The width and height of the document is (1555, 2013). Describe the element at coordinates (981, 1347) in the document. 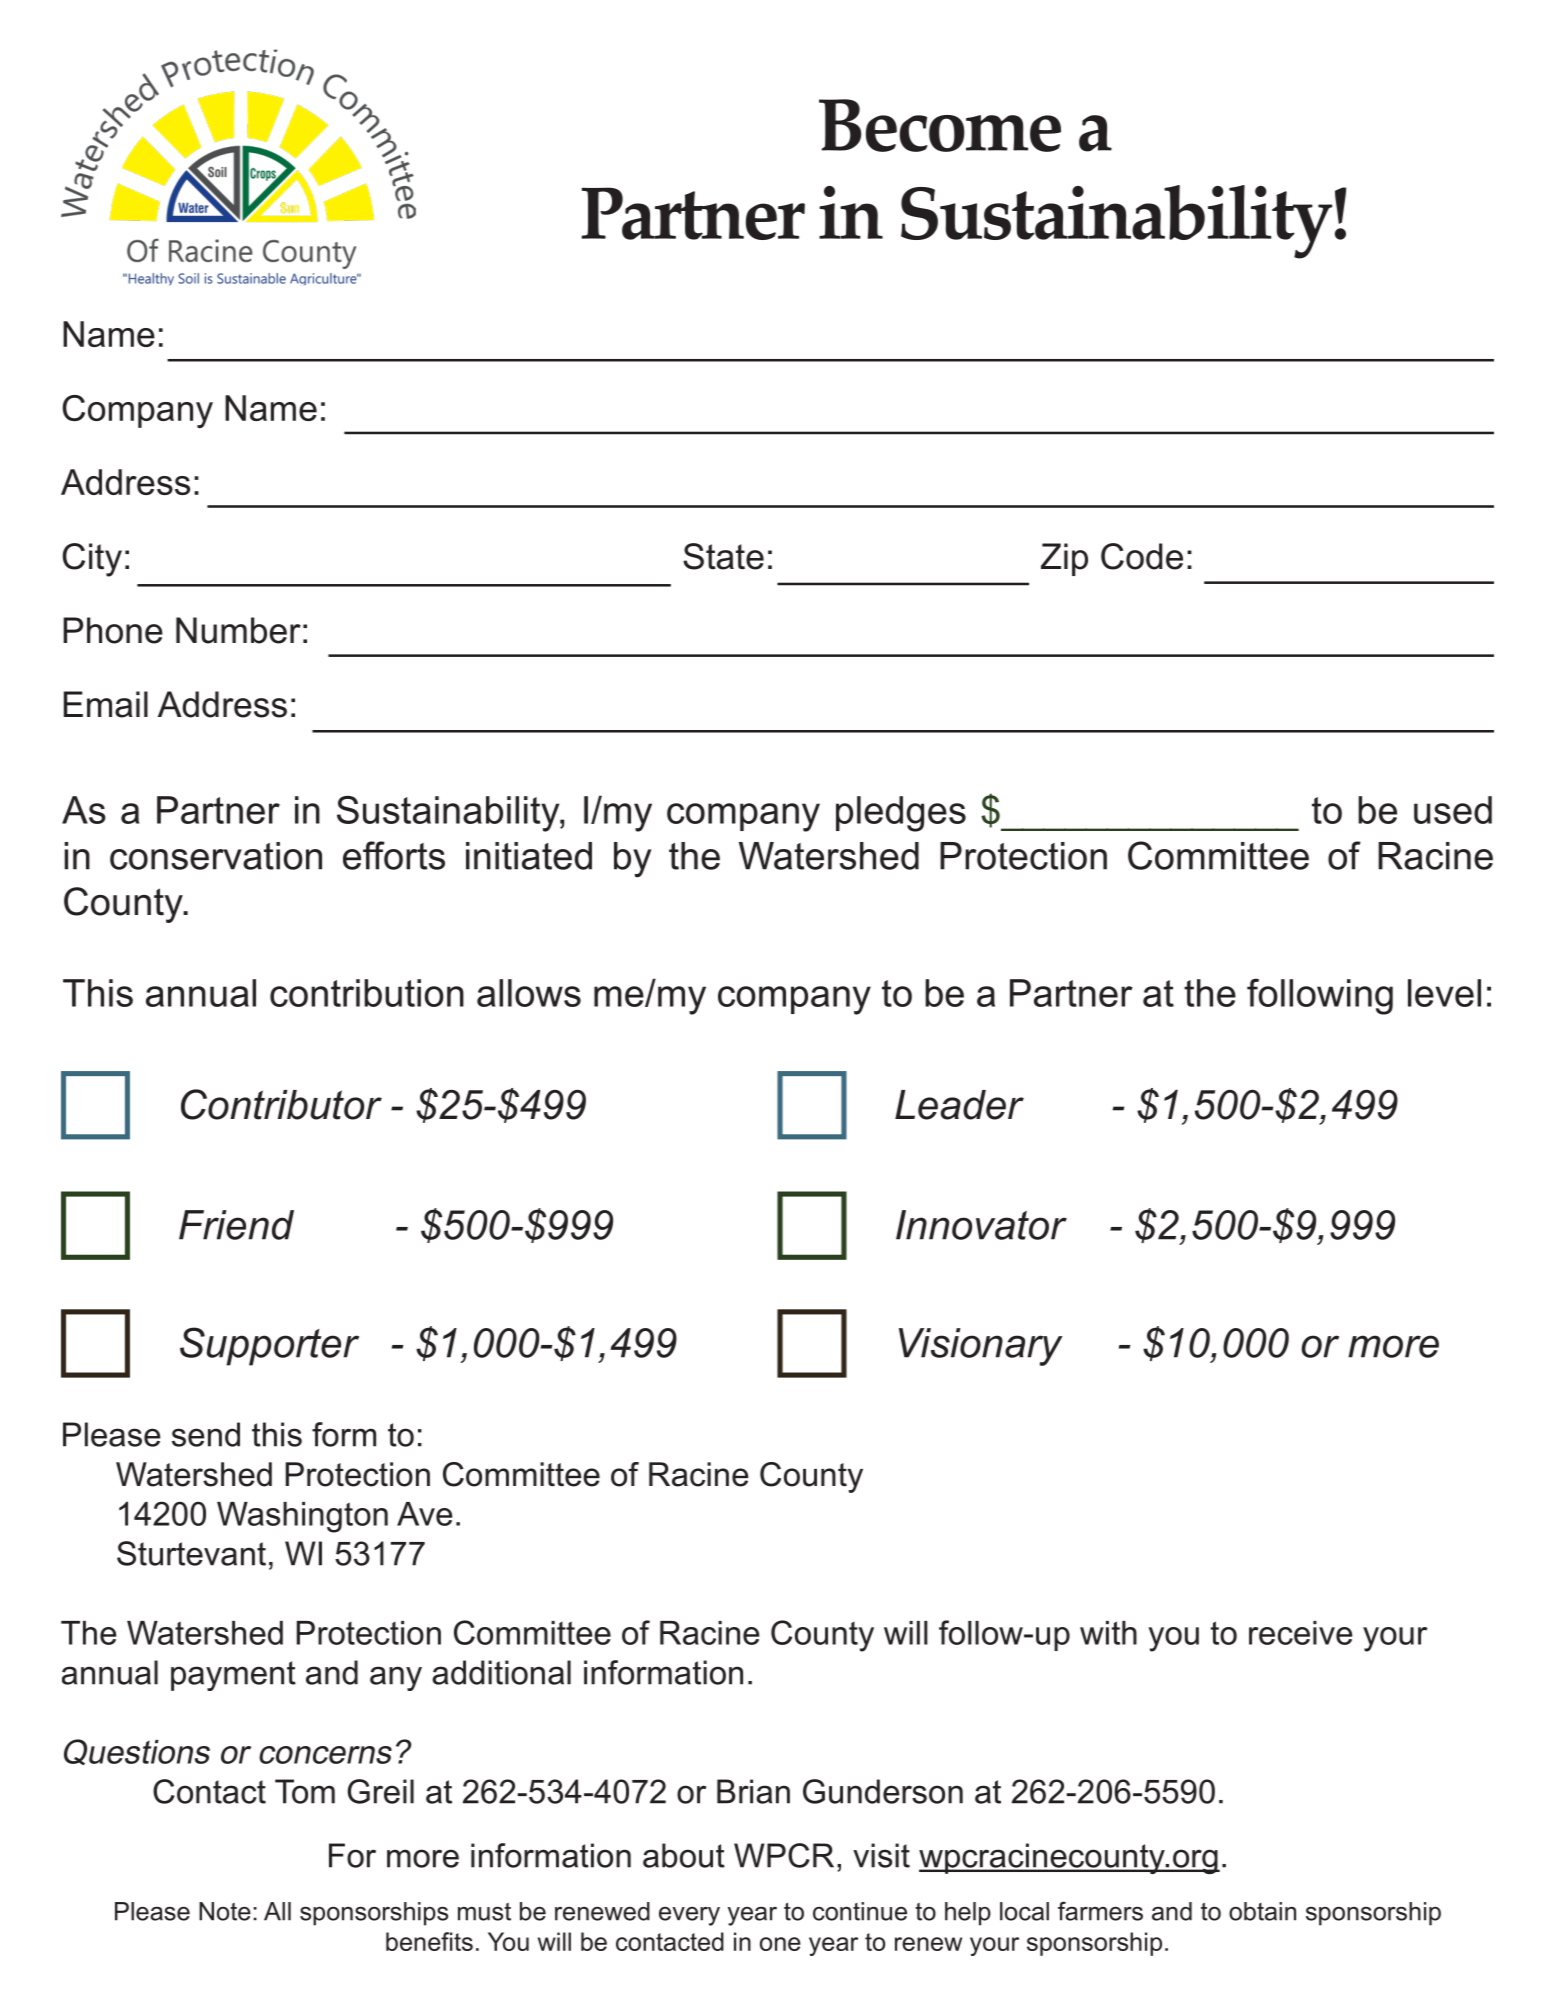

I see `Visionary` at that location.
